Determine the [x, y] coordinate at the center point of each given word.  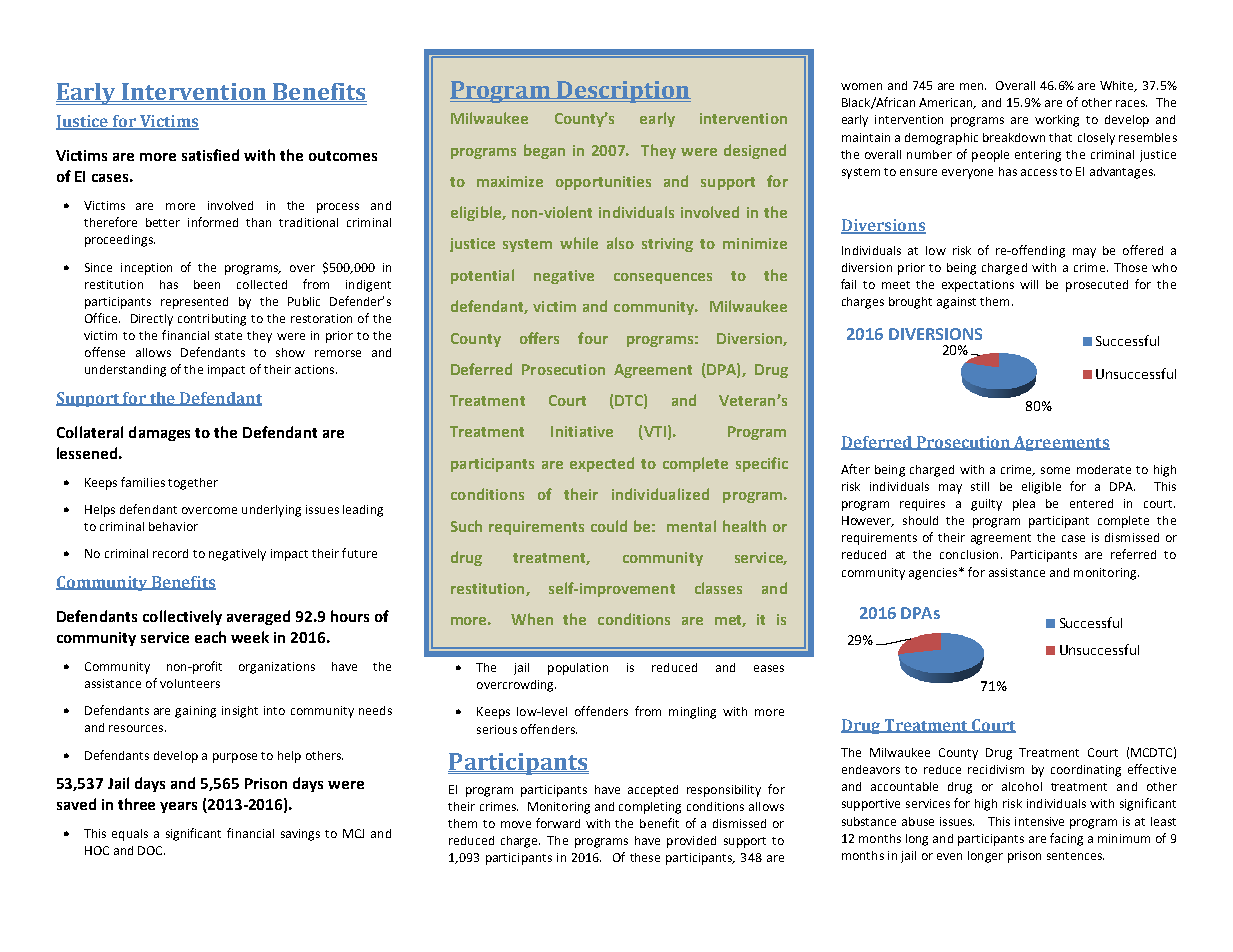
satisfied [210, 155]
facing [1066, 839]
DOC [151, 850]
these [645, 857]
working [1057, 121]
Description [623, 92]
